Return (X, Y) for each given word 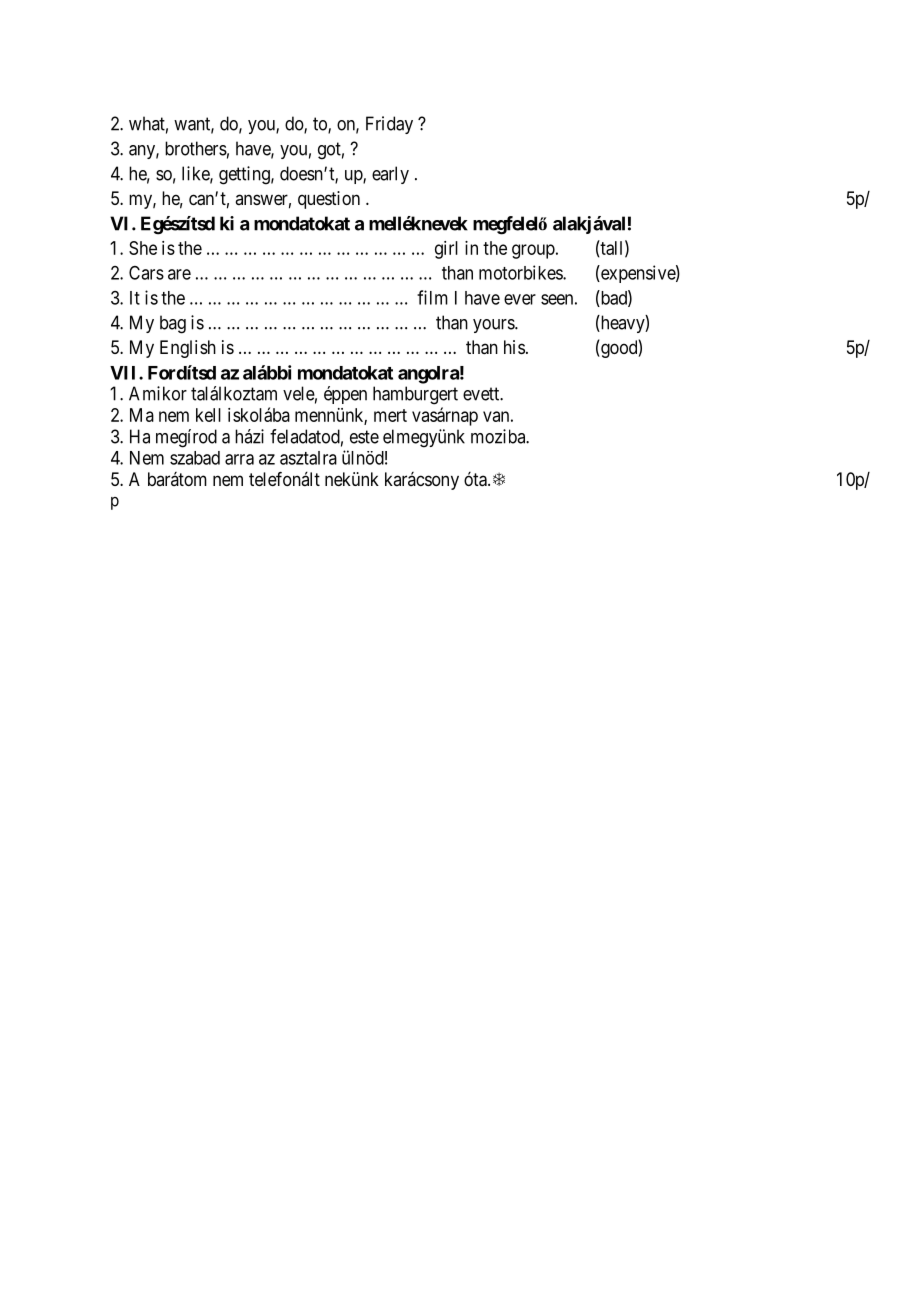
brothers (196, 148)
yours (494, 326)
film (432, 297)
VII (125, 373)
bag (173, 324)
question (329, 200)
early (390, 175)
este (364, 437)
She (143, 248)
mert (390, 415)
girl (446, 250)
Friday (389, 125)
